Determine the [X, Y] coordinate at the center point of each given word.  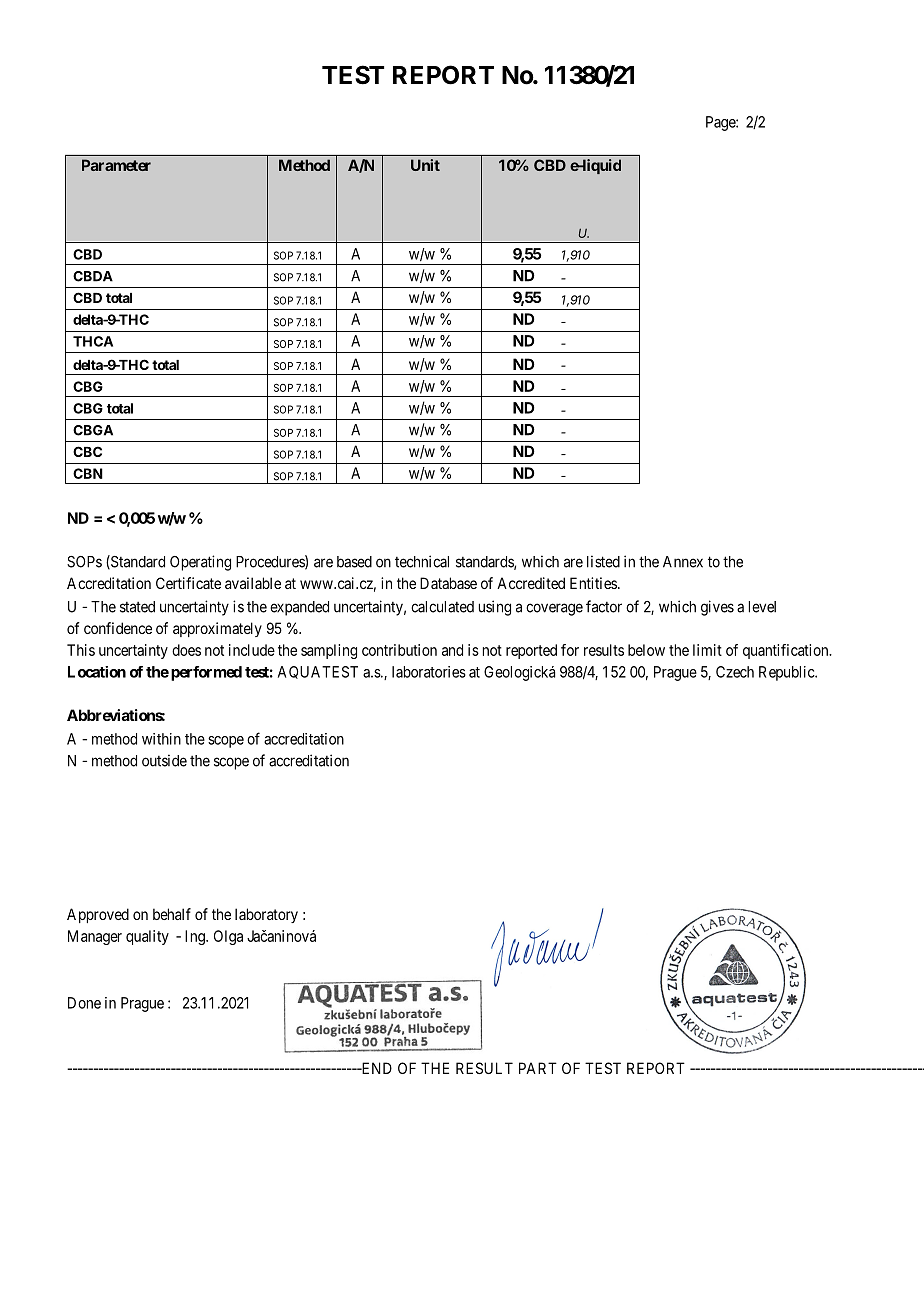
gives [717, 608]
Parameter [116, 165]
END [375, 1068]
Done [84, 1003]
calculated [442, 607]
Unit [425, 165]
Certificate [188, 583]
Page [721, 123]
